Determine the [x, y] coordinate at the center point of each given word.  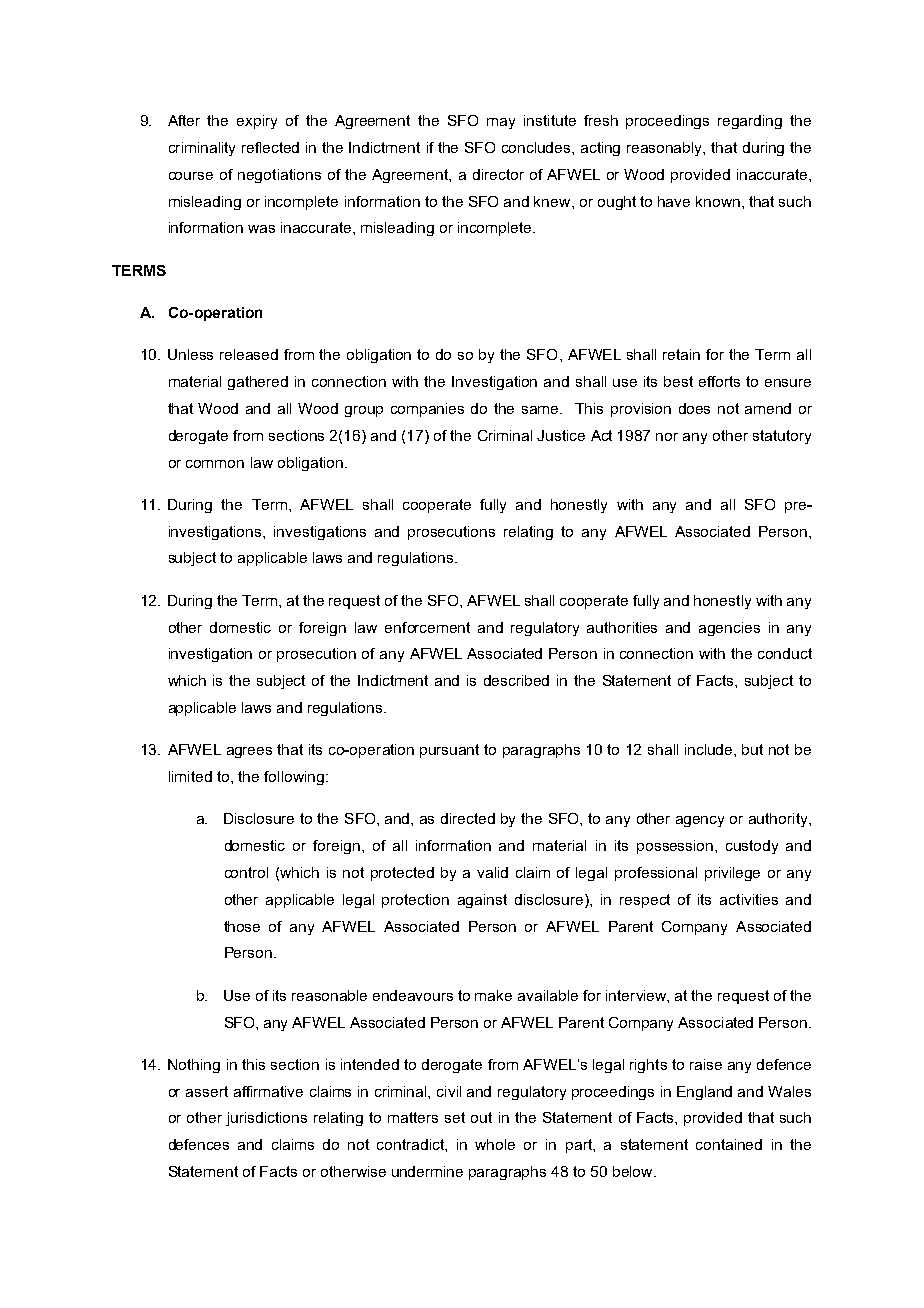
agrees [249, 752]
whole [495, 1144]
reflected [270, 147]
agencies [729, 629]
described [516, 680]
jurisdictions [266, 1119]
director [498, 174]
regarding [750, 122]
